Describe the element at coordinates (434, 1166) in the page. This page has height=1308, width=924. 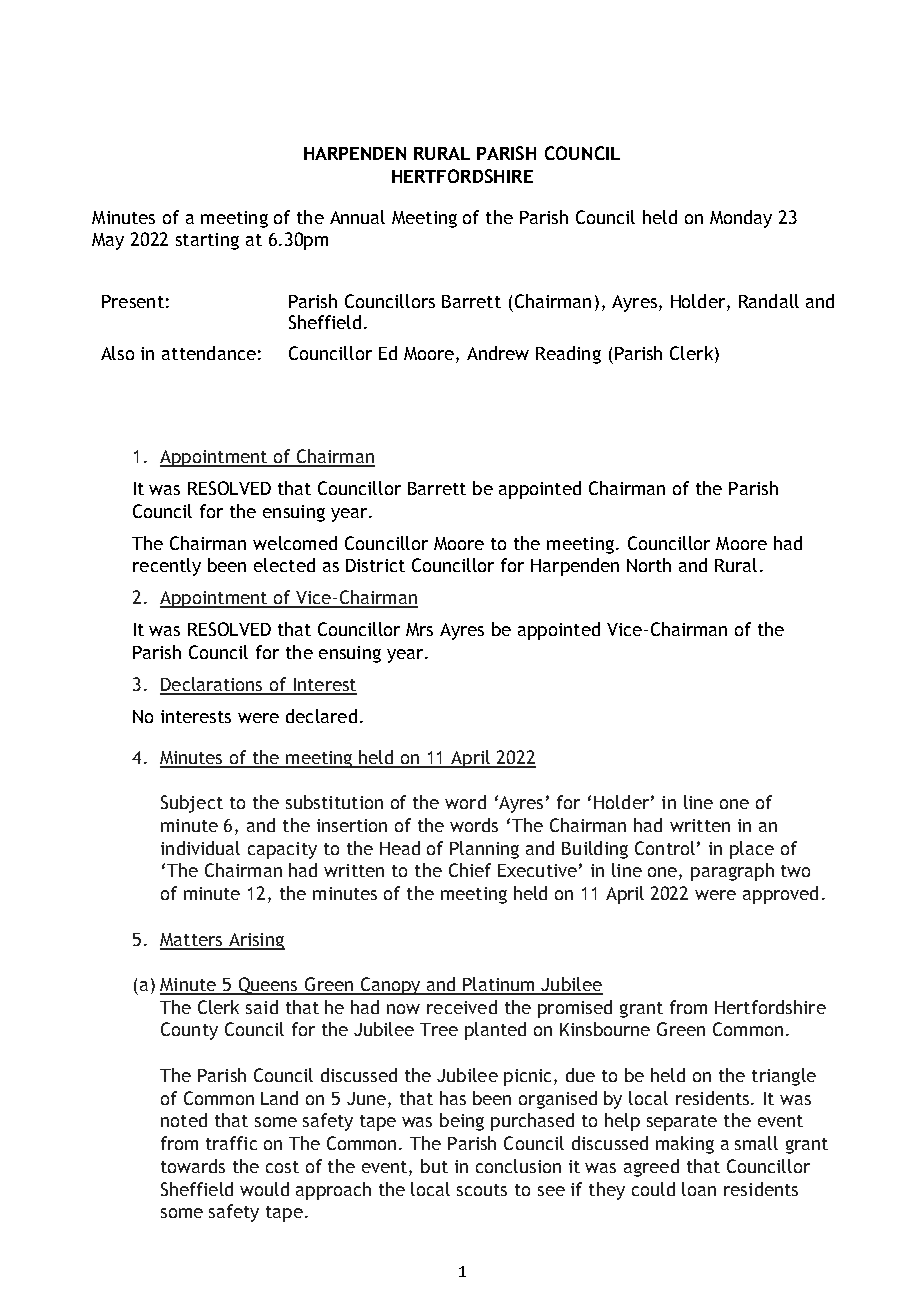
I see `but` at that location.
